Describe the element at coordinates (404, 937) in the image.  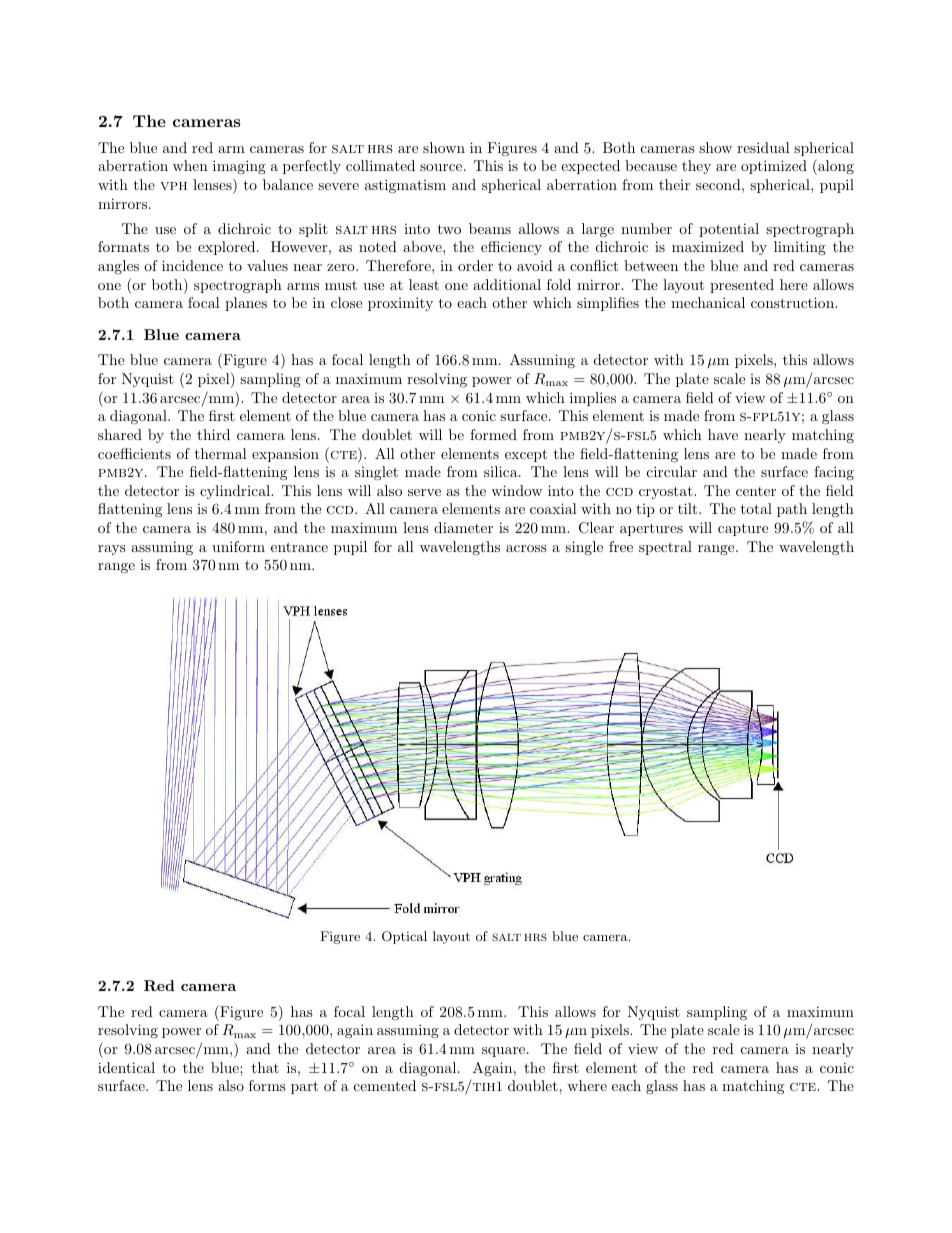
I see `Optical` at that location.
